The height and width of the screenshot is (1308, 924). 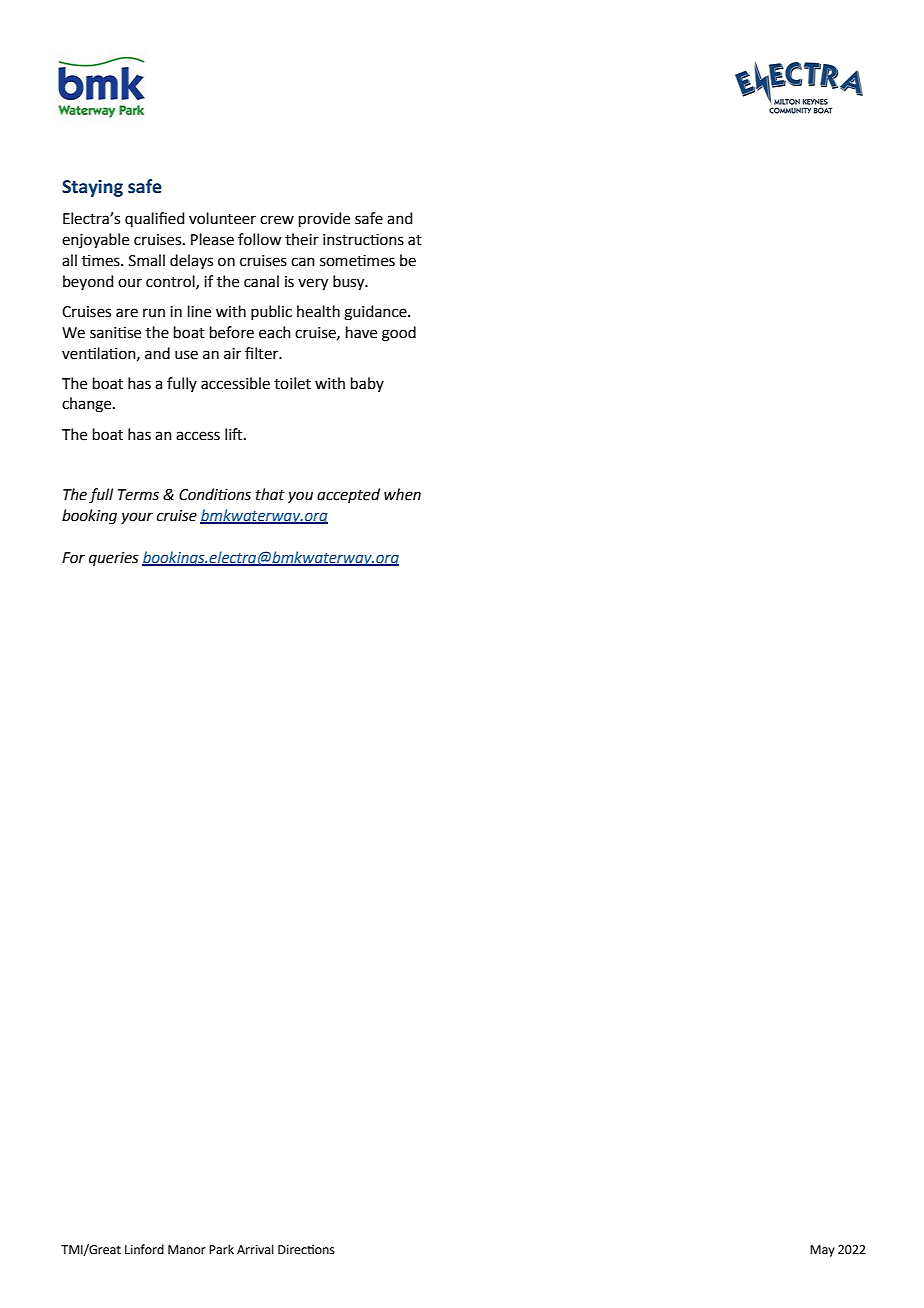 I want to click on Manor, so click(x=187, y=1249).
